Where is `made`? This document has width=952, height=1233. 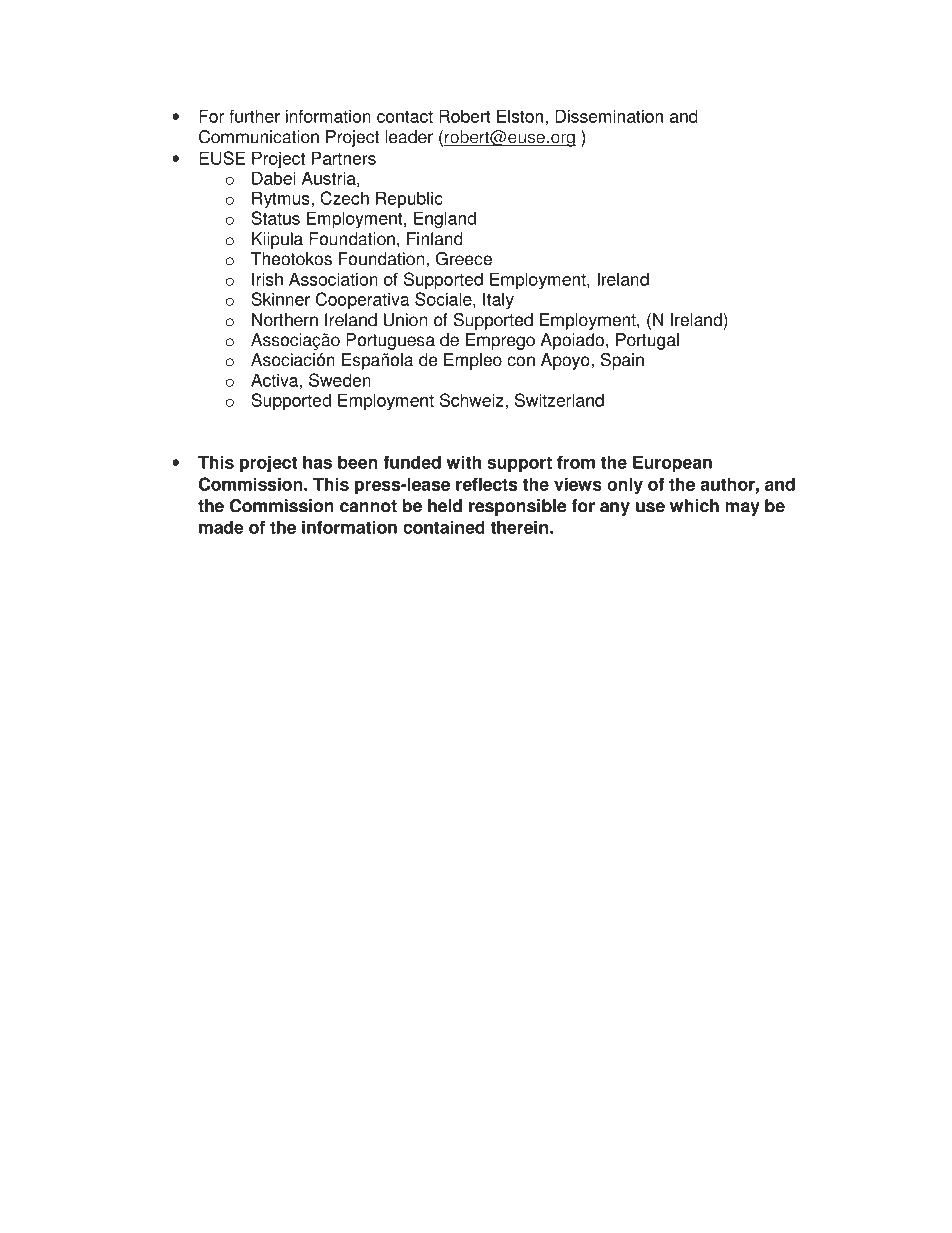
made is located at coordinates (221, 527).
